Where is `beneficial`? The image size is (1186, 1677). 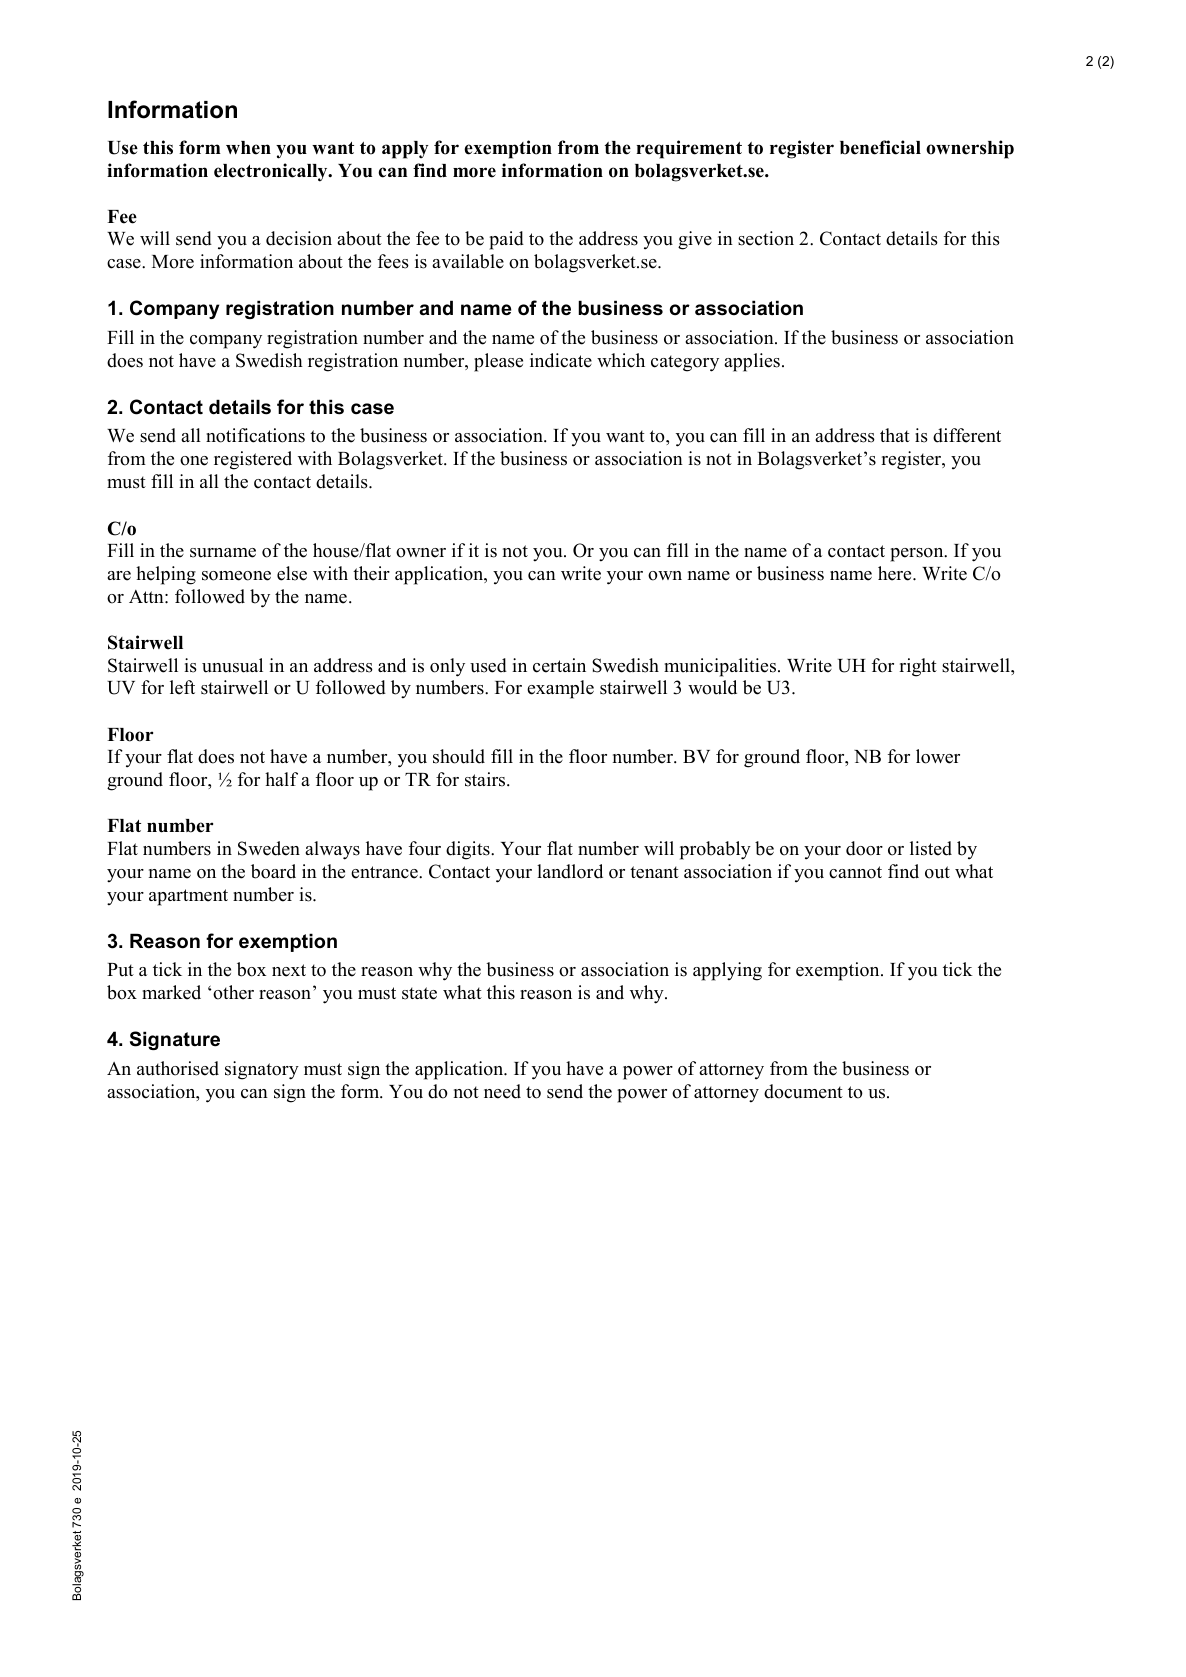 beneficial is located at coordinates (880, 147).
